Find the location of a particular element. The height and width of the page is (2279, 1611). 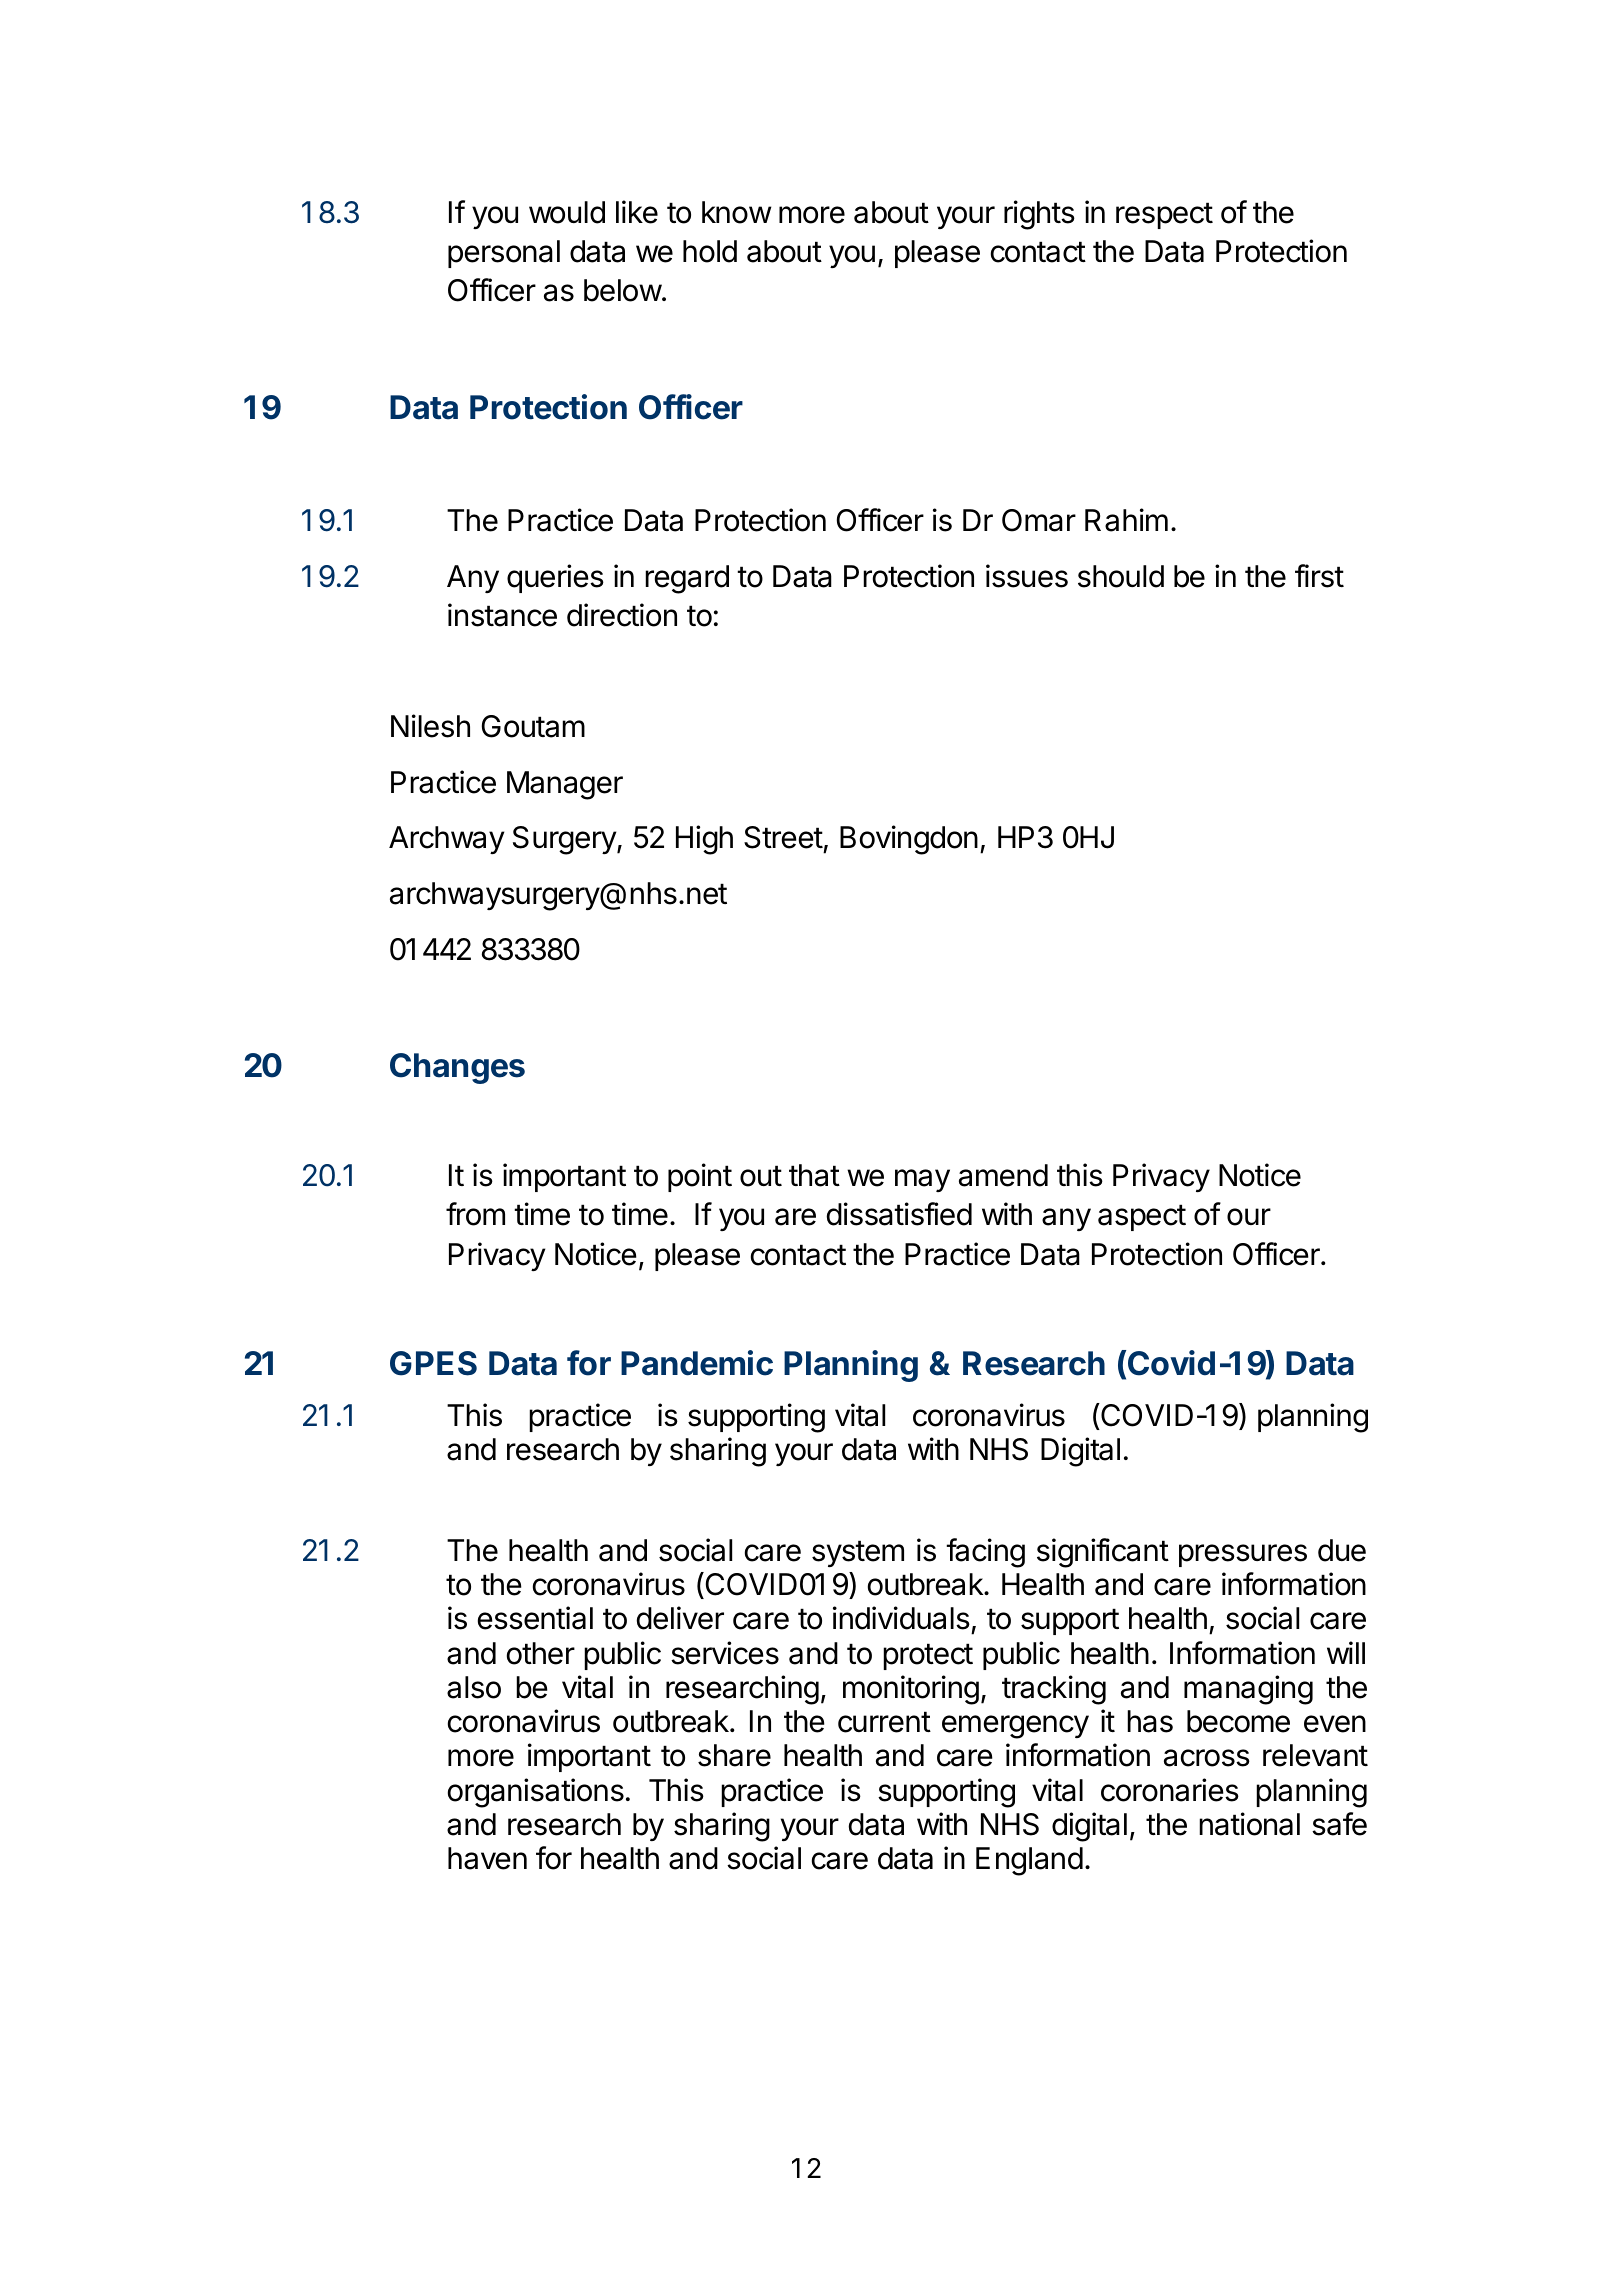

pressures is located at coordinates (1243, 1555).
